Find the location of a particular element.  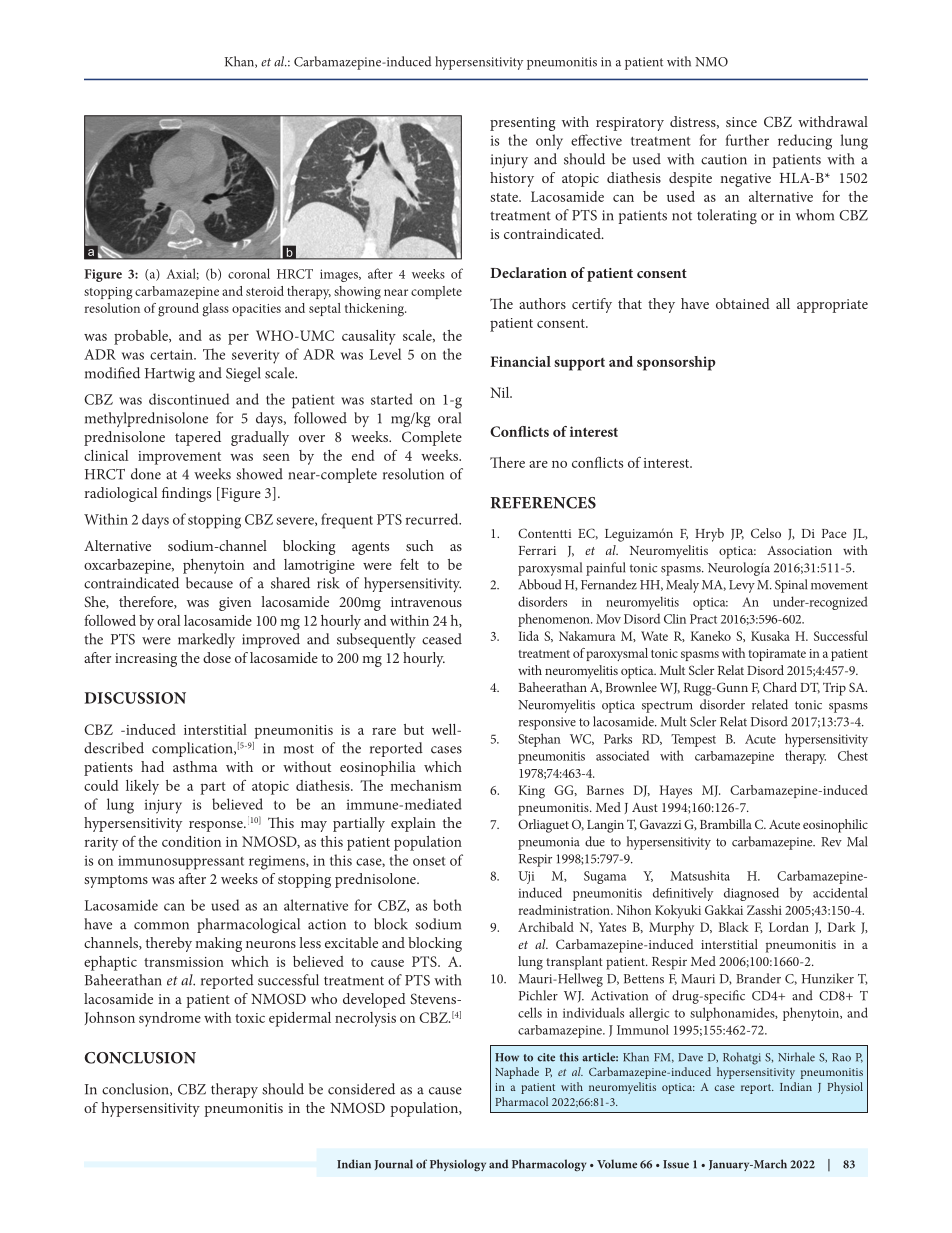

further is located at coordinates (747, 140).
